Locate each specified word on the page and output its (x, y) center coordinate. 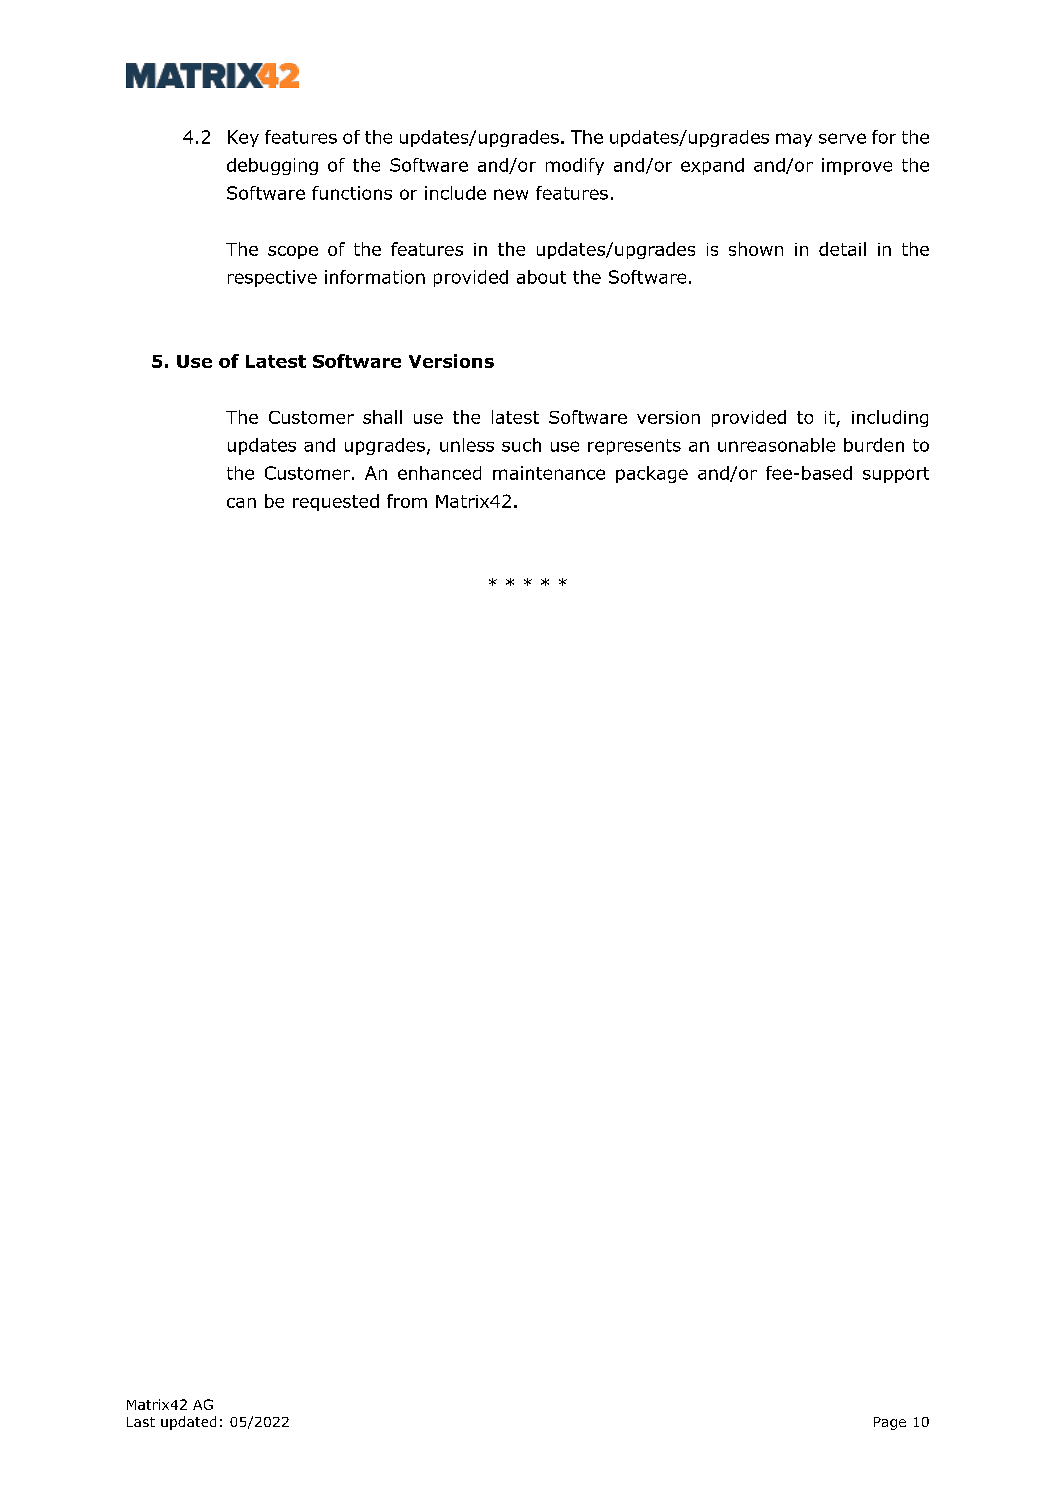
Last (141, 1422)
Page (890, 1423)
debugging (272, 166)
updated (188, 1423)
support (896, 475)
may (794, 140)
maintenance (549, 473)
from (407, 501)
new (511, 194)
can (241, 503)
